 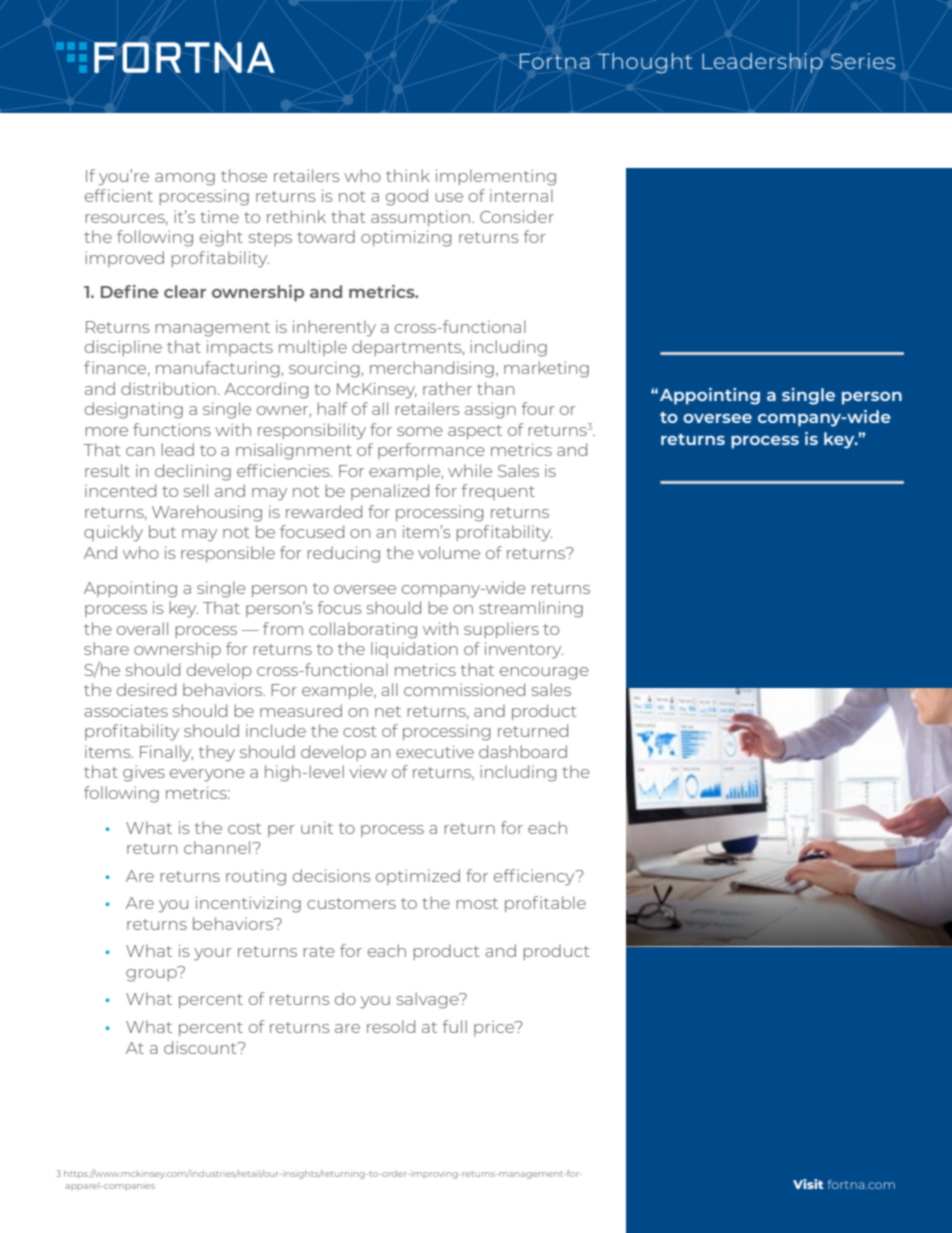 I want to click on price, so click(x=495, y=1028).
